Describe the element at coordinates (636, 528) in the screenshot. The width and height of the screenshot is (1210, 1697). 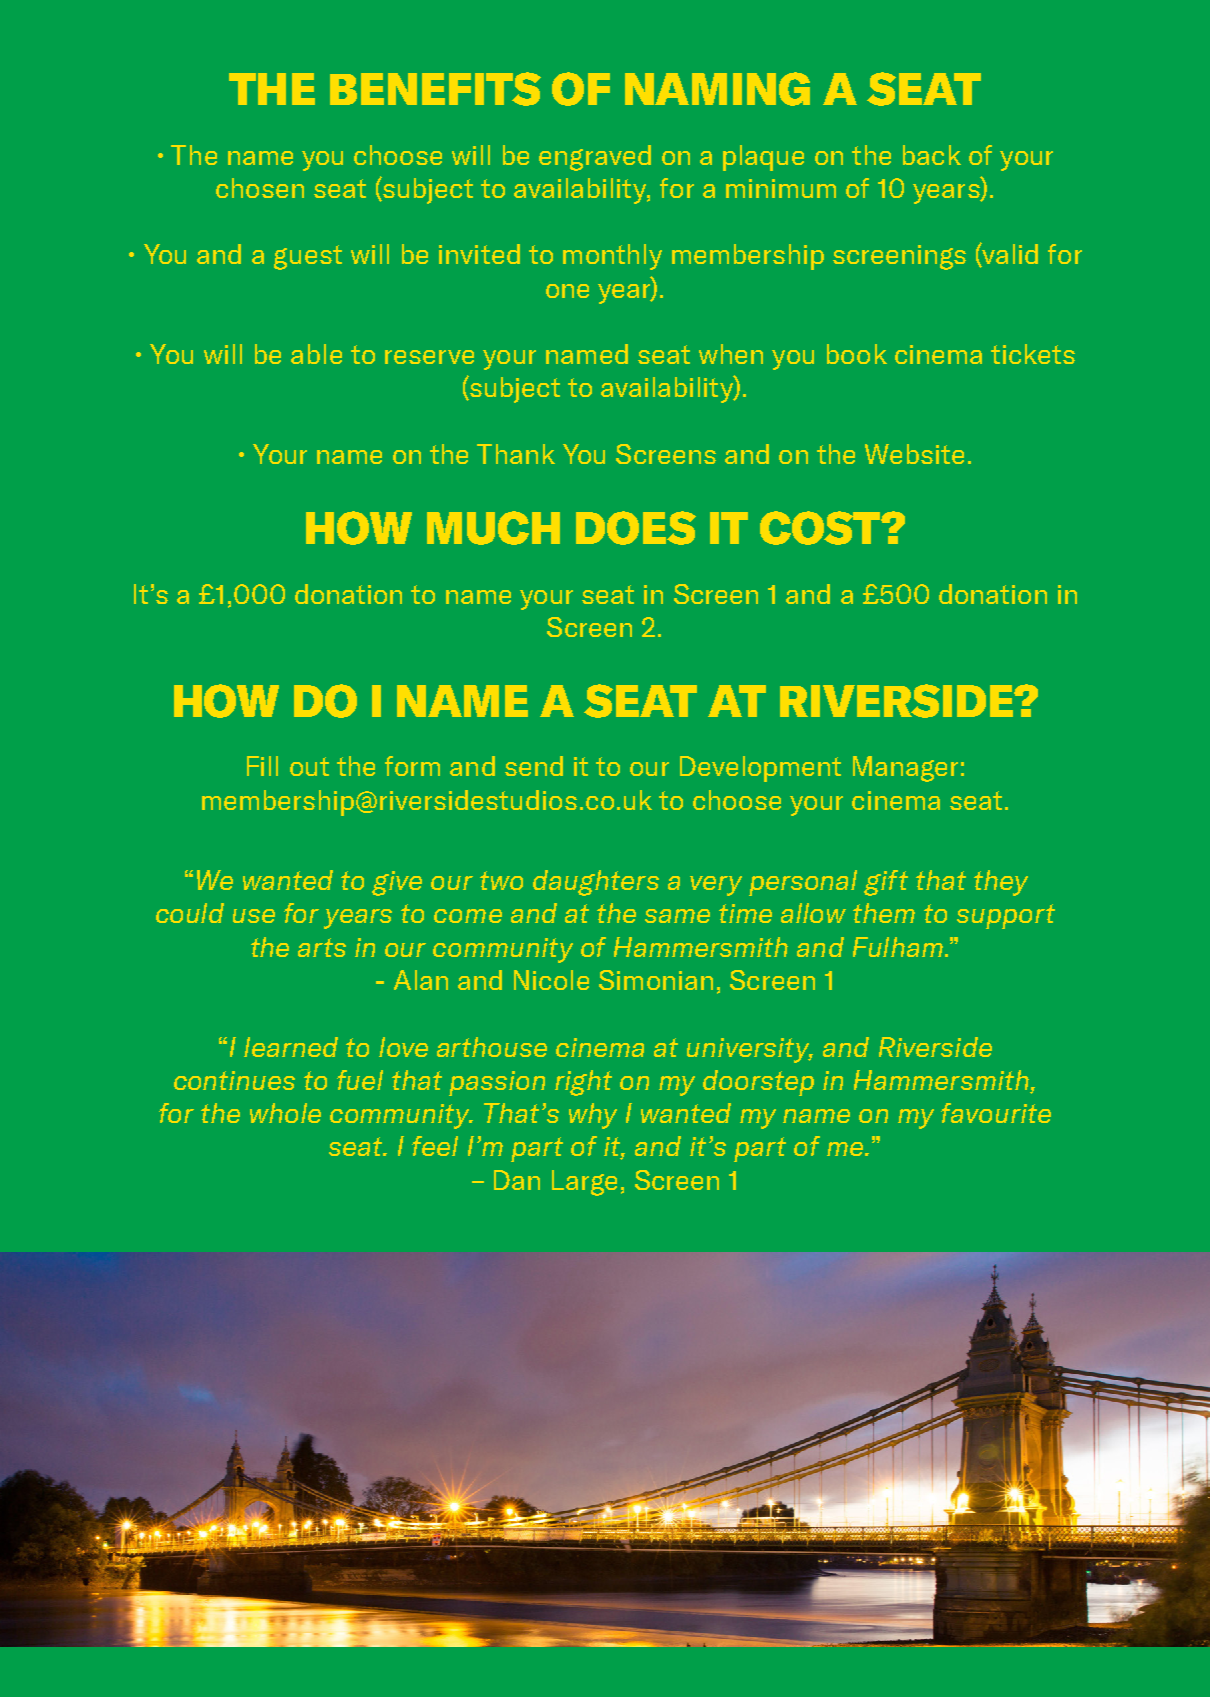
I see `DOES` at that location.
